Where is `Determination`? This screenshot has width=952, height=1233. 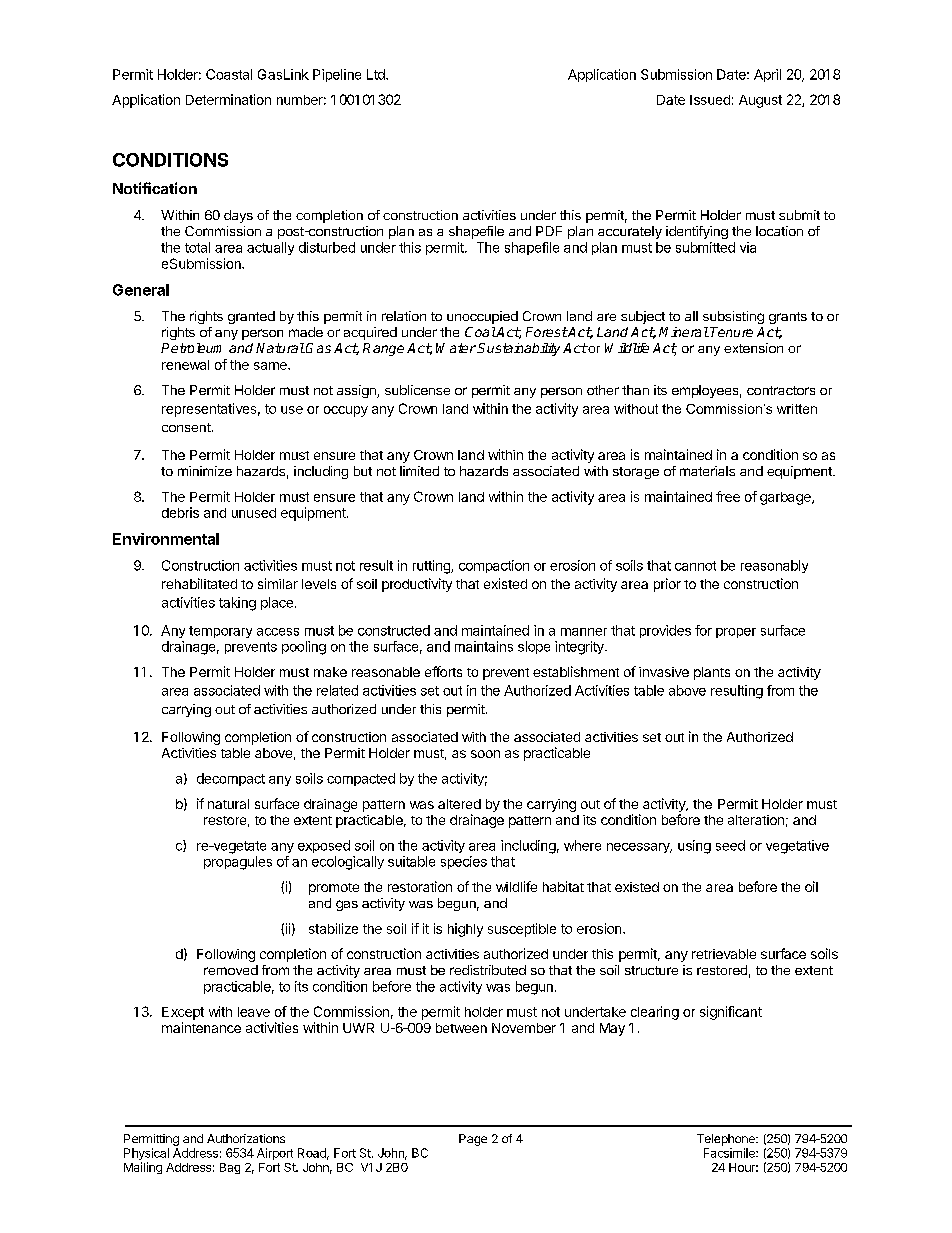 Determination is located at coordinates (228, 99).
